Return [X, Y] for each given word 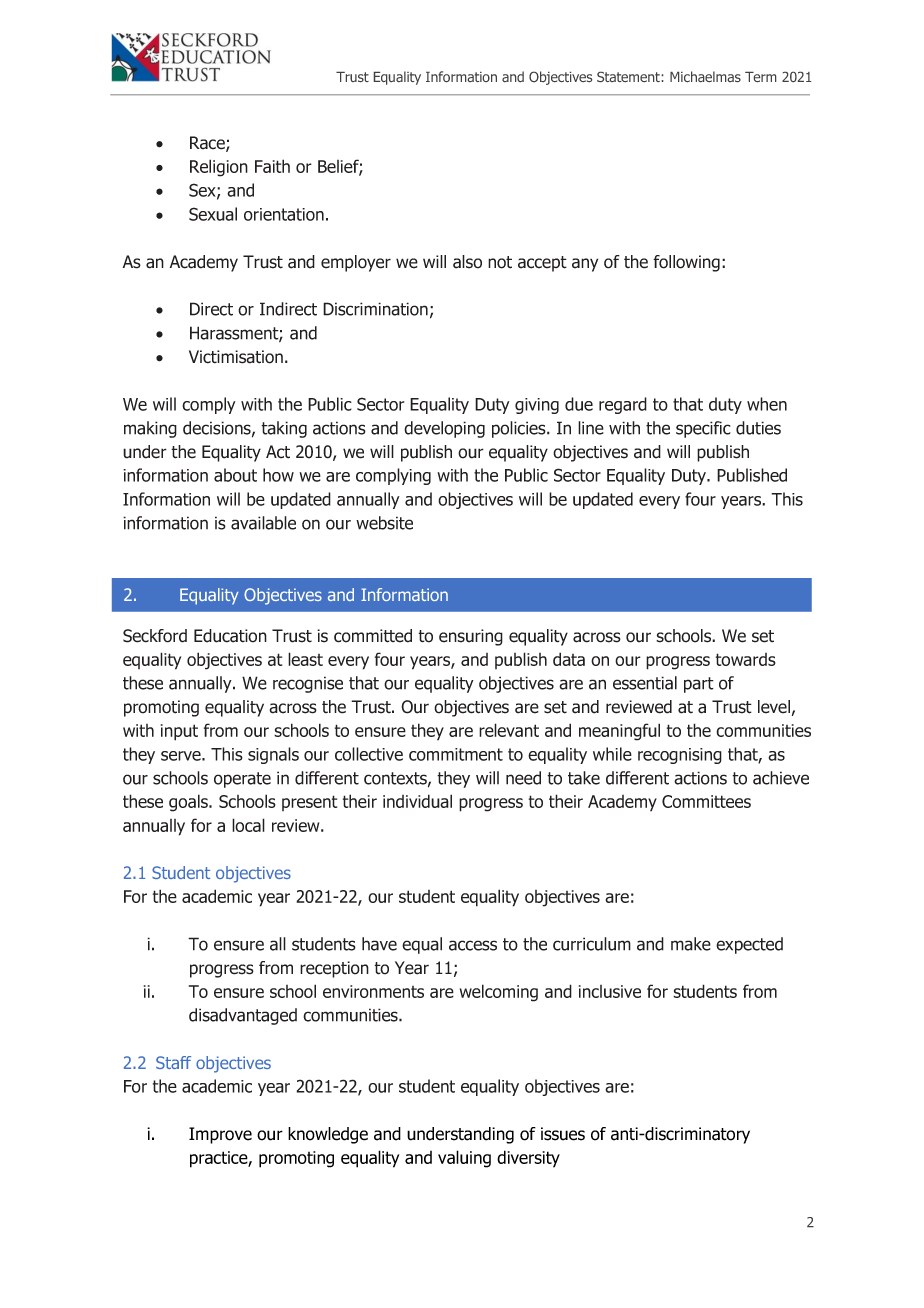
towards [746, 659]
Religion [219, 168]
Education [230, 636]
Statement [628, 77]
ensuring [471, 637]
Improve [220, 1135]
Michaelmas [705, 76]
